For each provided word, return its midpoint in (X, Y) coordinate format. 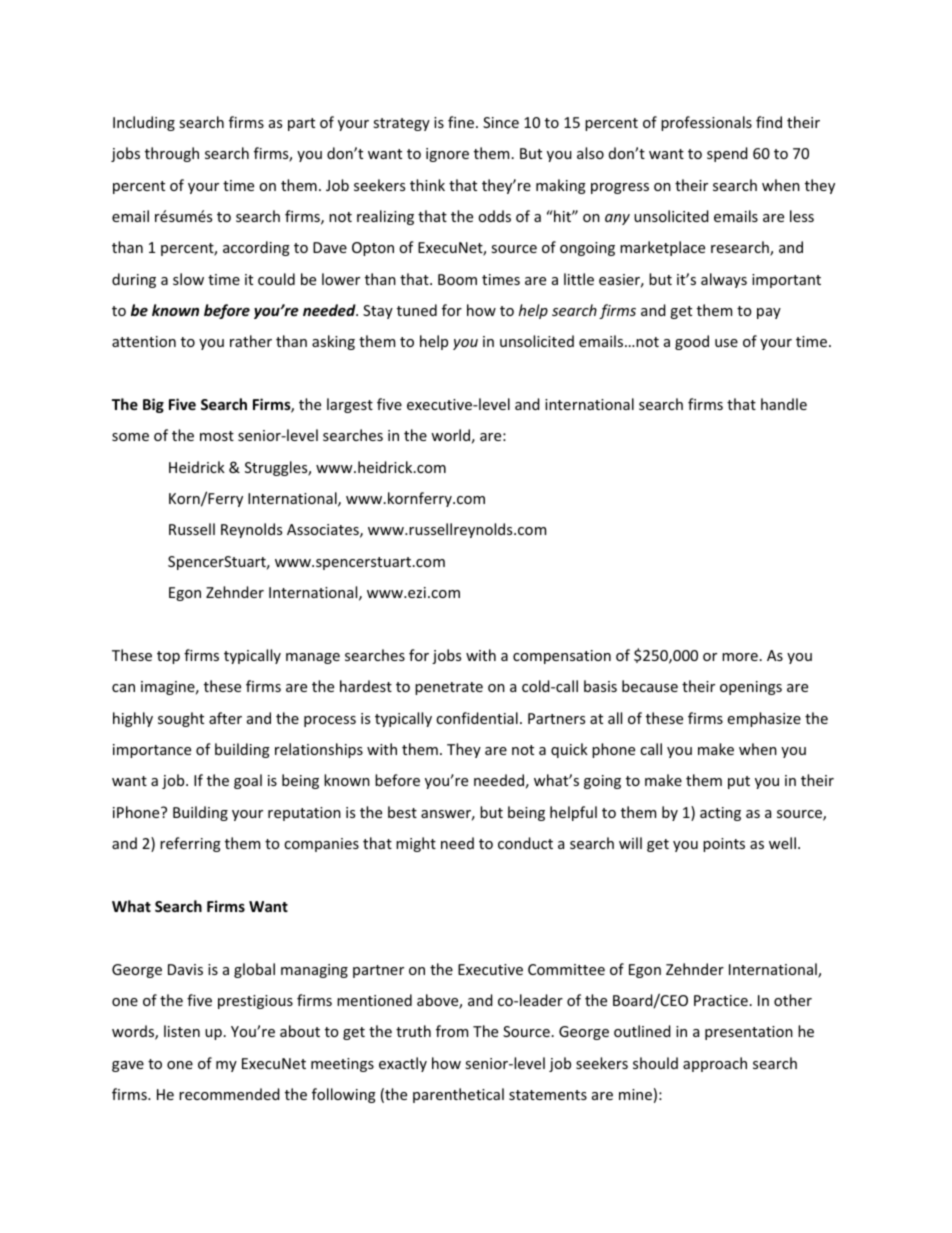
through (172, 154)
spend (727, 154)
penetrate (449, 688)
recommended (229, 1094)
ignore (447, 155)
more (740, 657)
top (168, 657)
